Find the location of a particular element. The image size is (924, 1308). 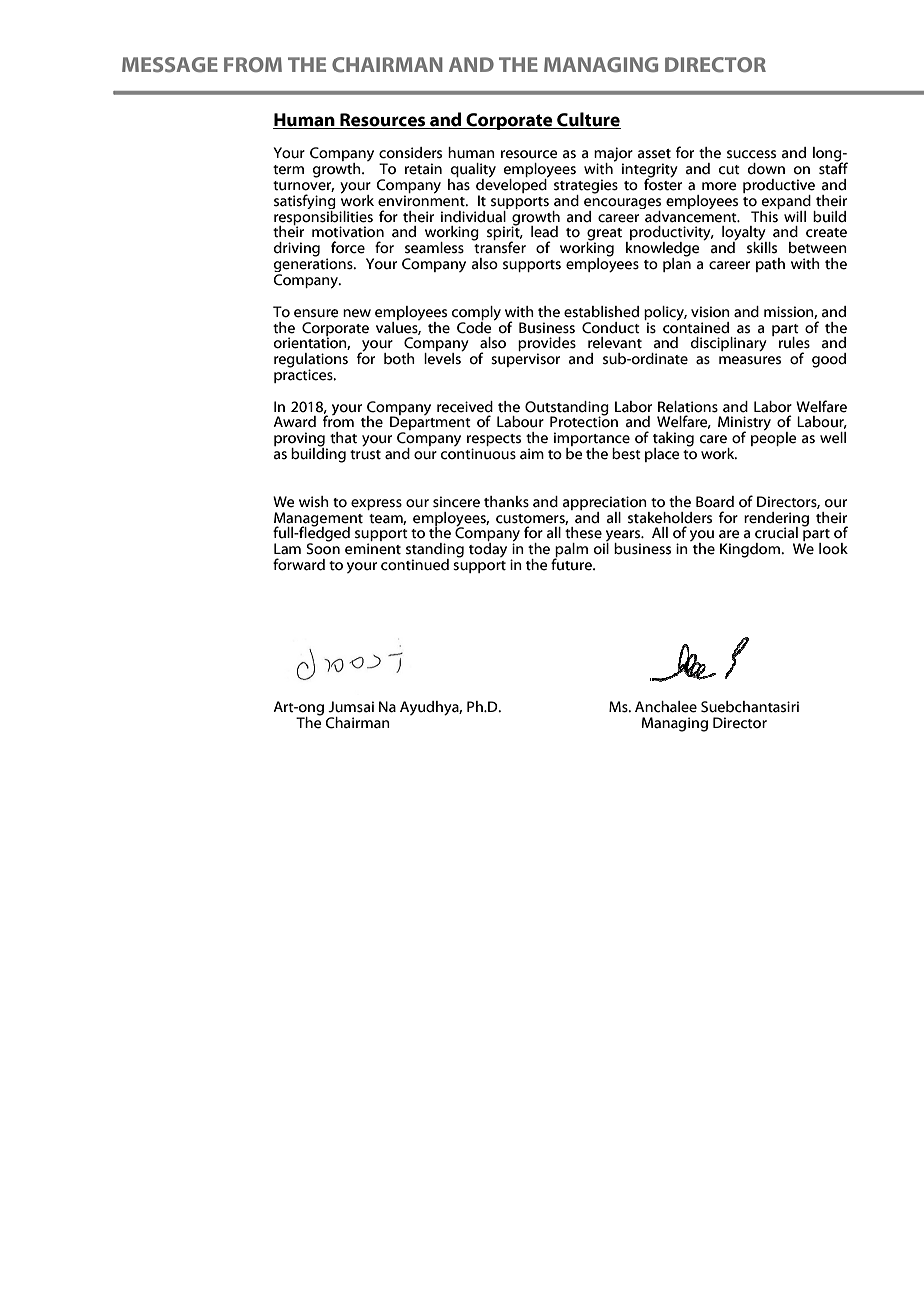

Soon is located at coordinates (323, 548).
